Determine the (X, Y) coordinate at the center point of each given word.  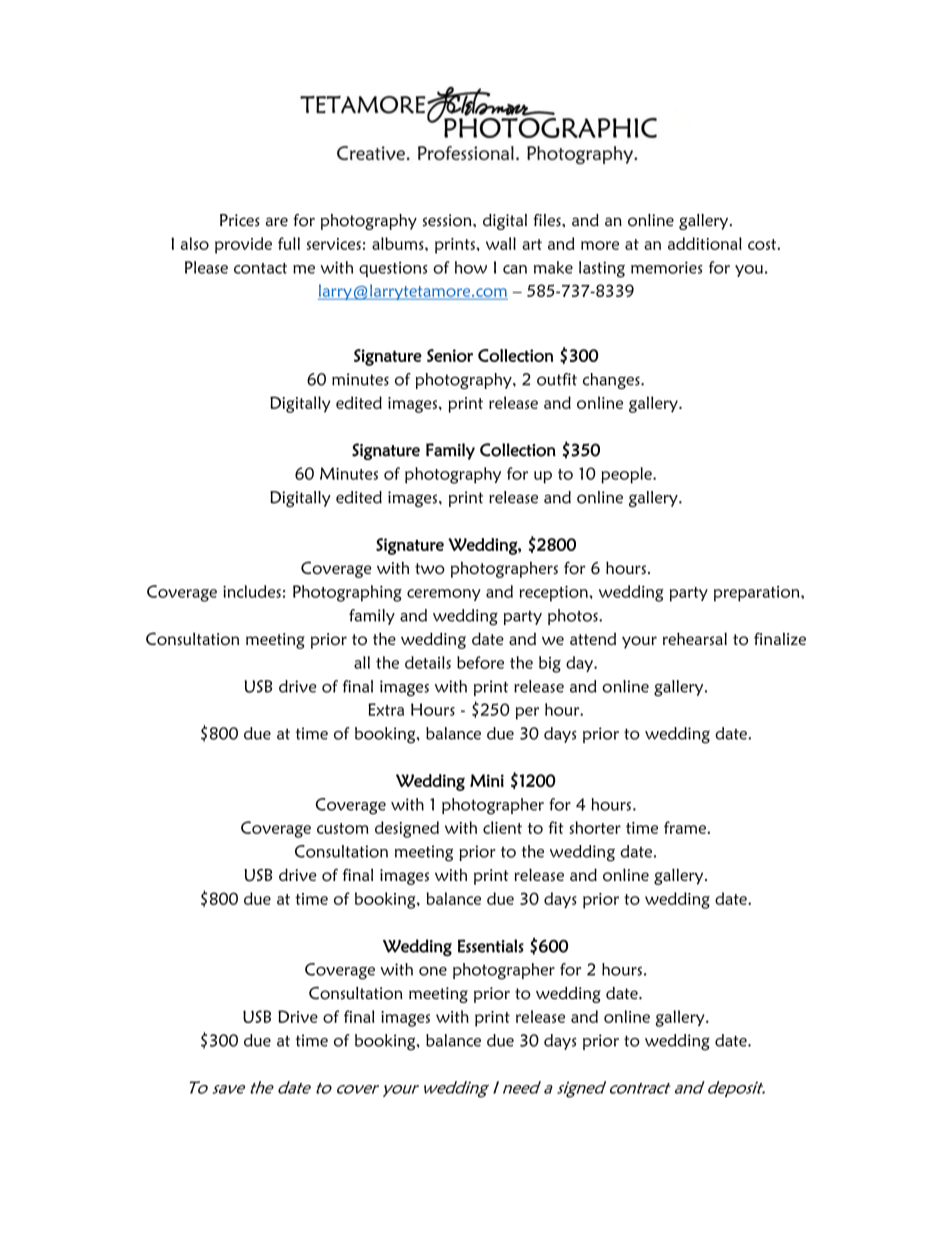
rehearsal (695, 638)
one (433, 971)
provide (243, 245)
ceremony (443, 595)
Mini (487, 780)
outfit (557, 379)
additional (705, 243)
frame (686, 827)
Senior (450, 355)
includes (252, 591)
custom (343, 828)
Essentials (491, 946)
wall (501, 243)
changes (612, 381)
